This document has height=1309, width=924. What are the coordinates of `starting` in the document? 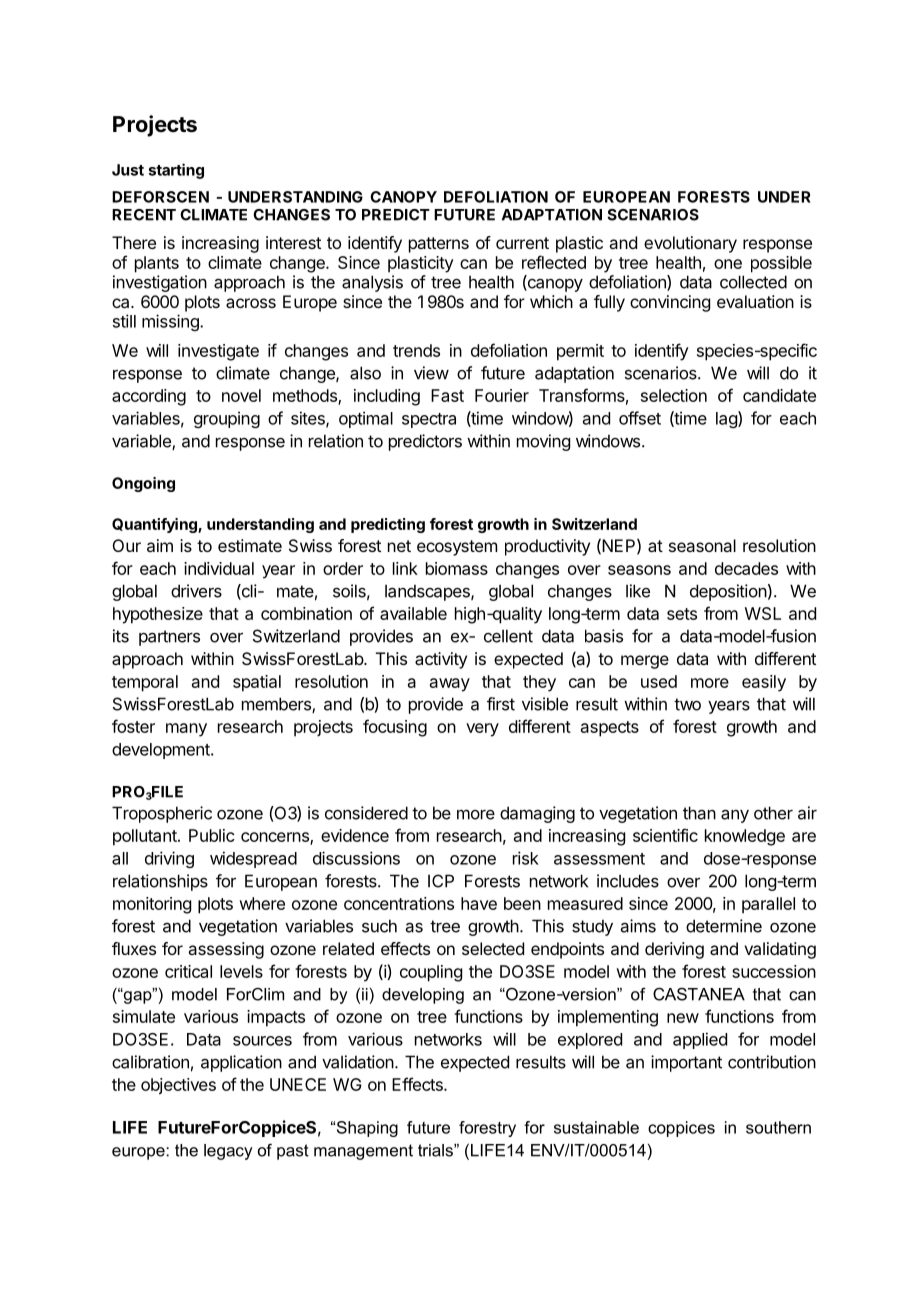 It's located at (176, 171).
